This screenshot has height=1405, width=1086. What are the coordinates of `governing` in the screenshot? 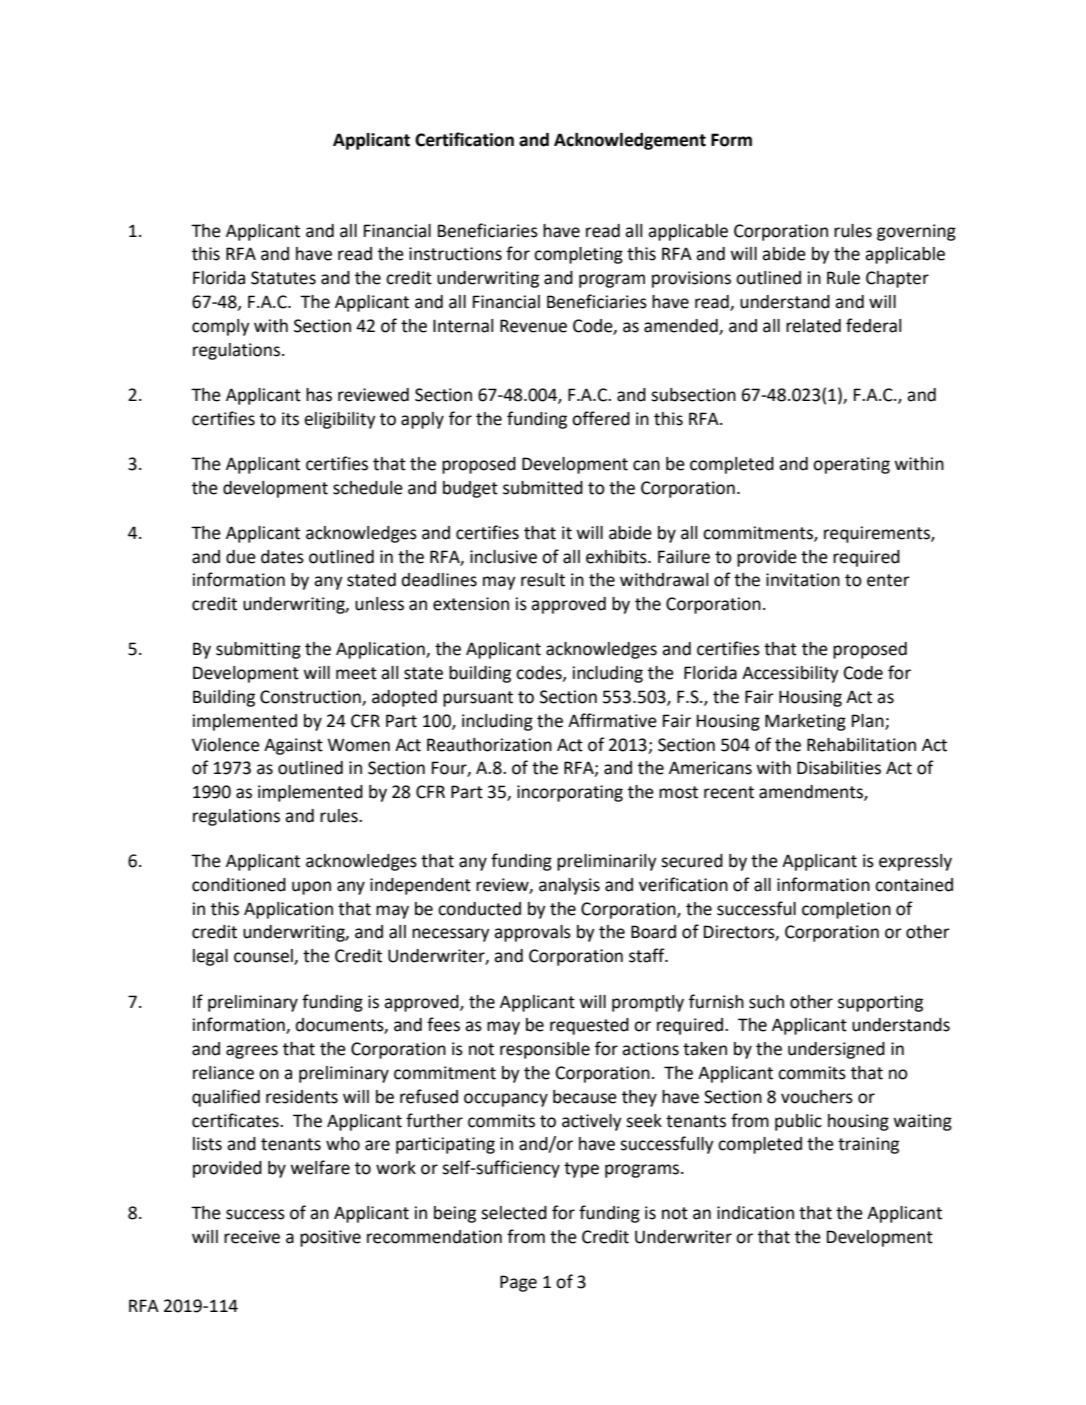 It's located at (916, 232).
